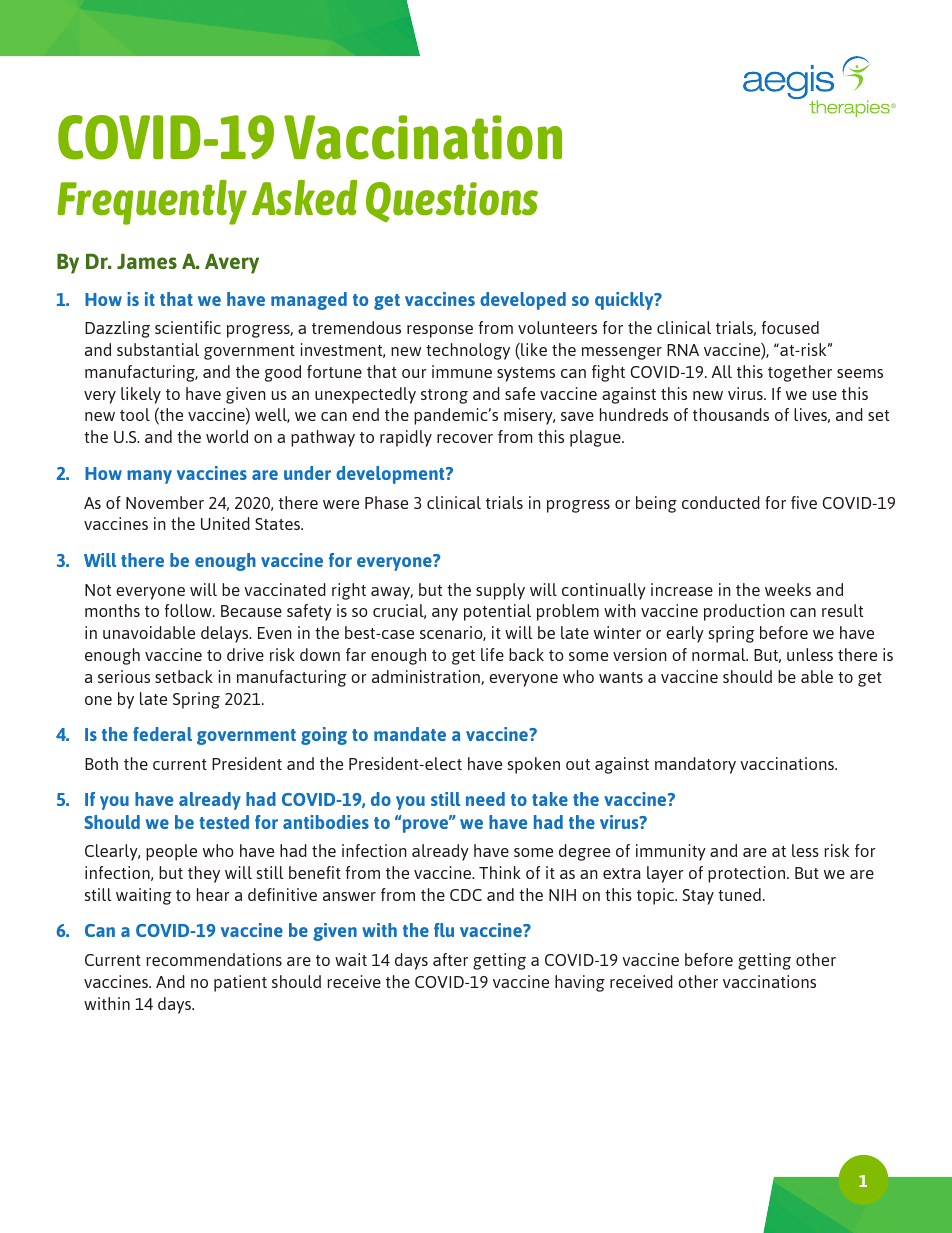  I want to click on substantial, so click(158, 349).
